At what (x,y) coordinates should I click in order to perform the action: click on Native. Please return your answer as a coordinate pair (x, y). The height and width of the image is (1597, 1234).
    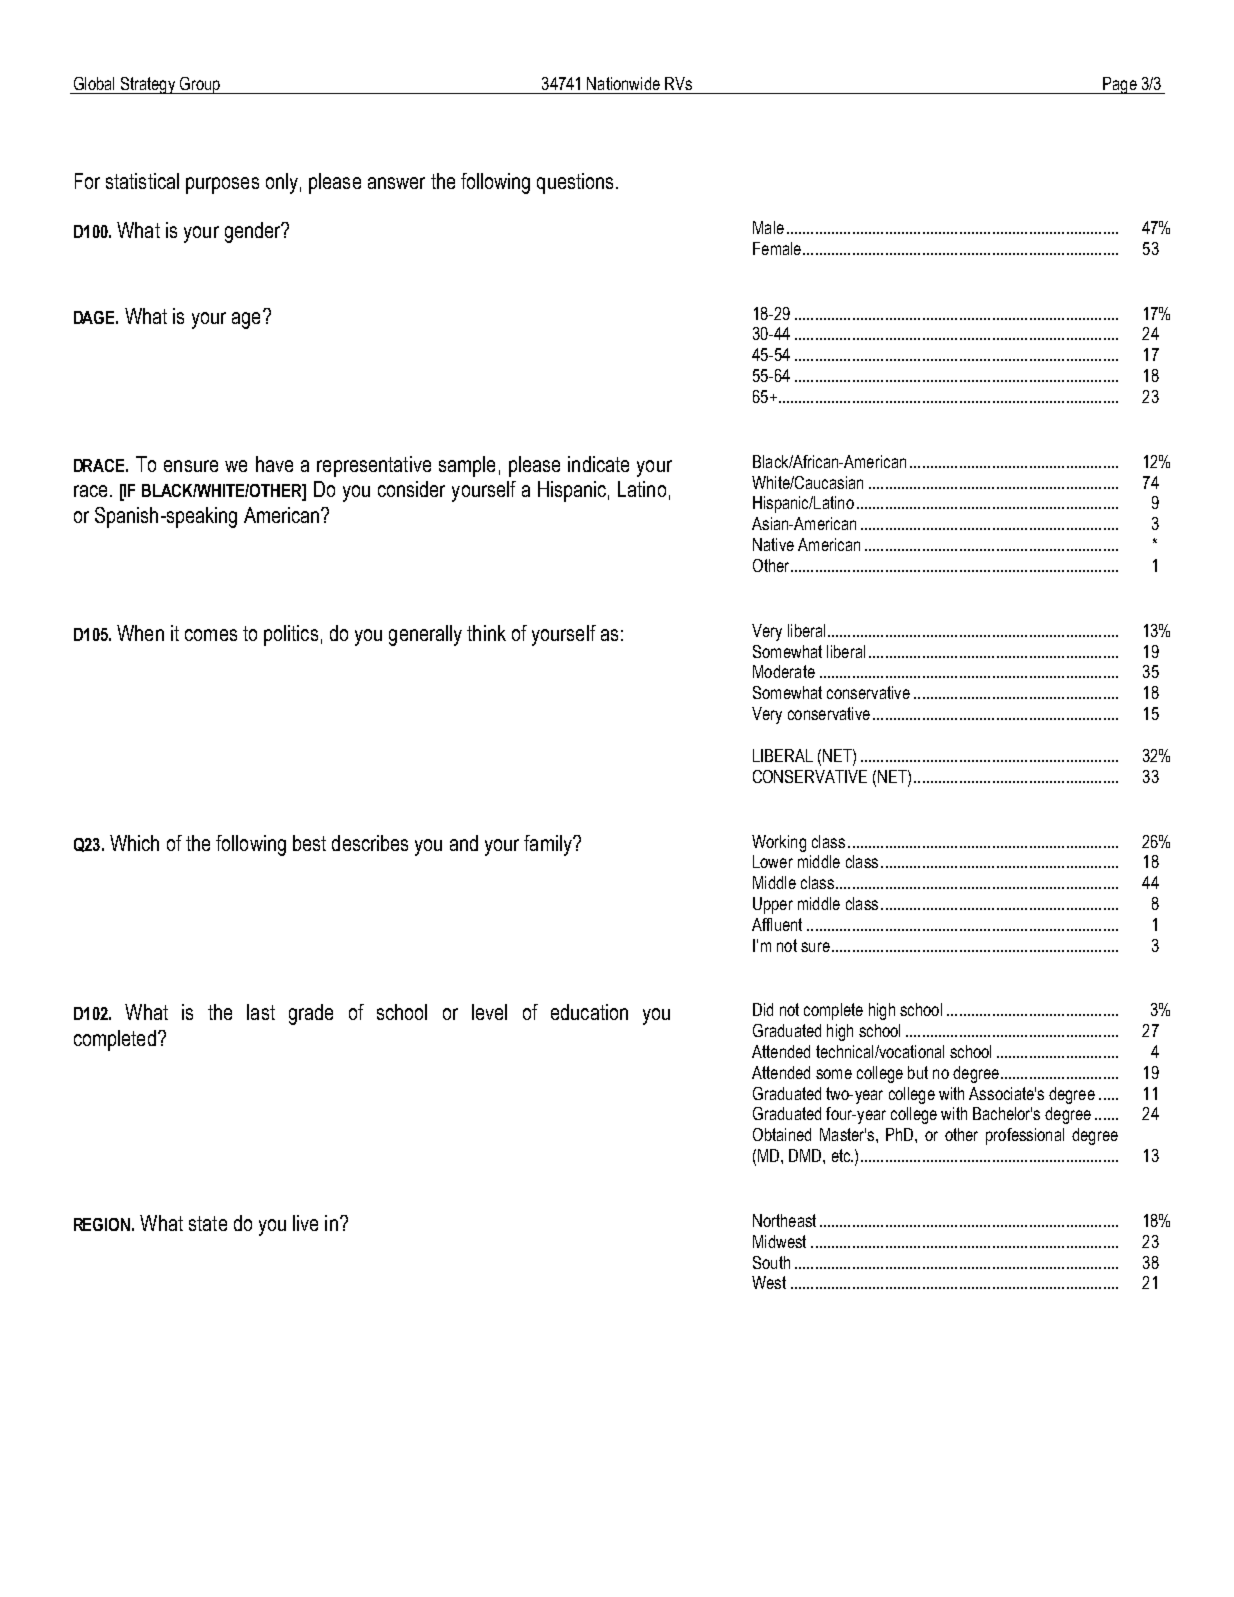
    Looking at the image, I should click on (773, 544).
